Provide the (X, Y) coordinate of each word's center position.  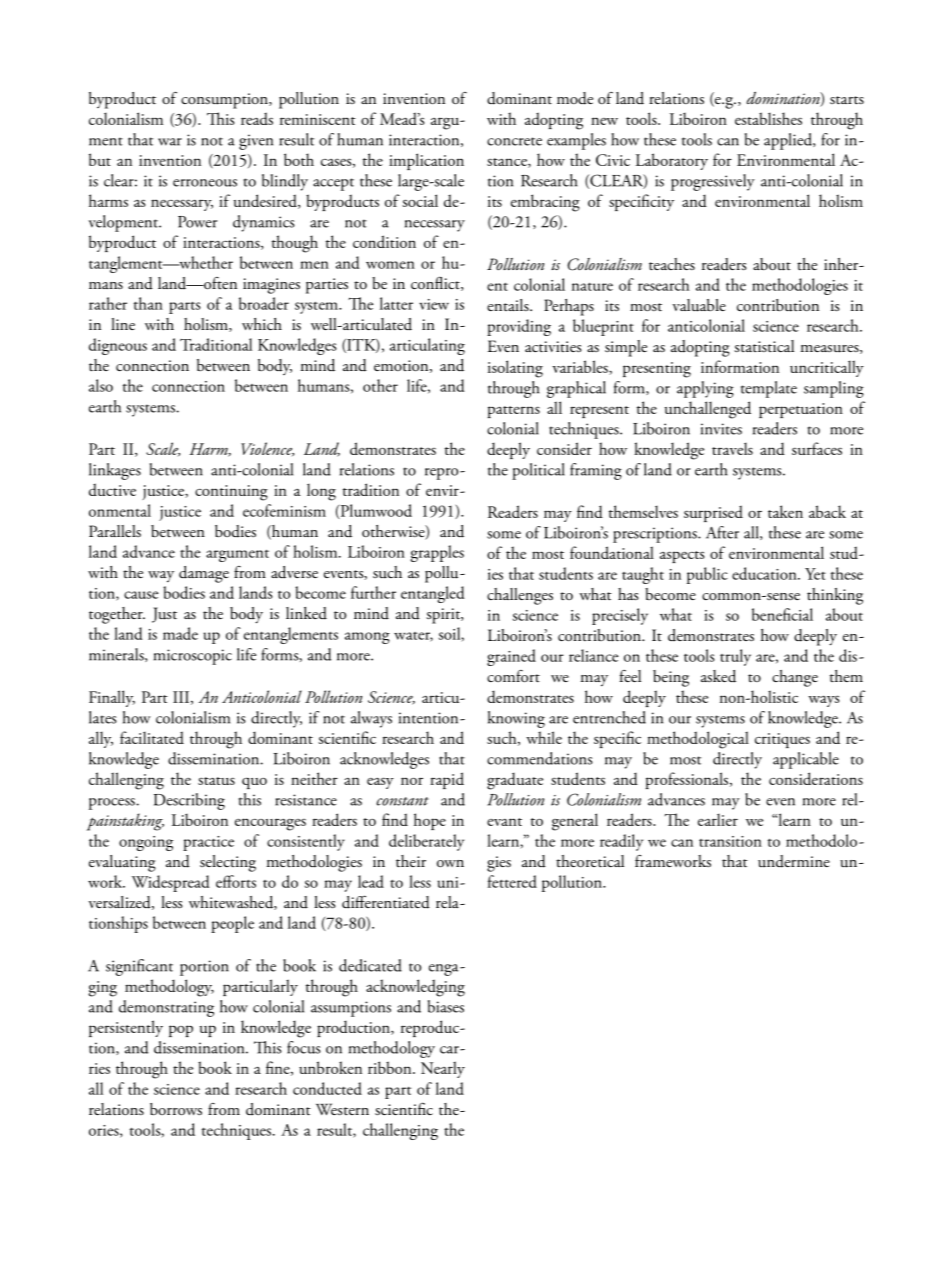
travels (732, 448)
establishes (768, 118)
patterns (514, 412)
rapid (447, 780)
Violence (267, 449)
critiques (782, 740)
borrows (176, 1109)
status (216, 781)
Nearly (443, 1069)
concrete (514, 141)
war (170, 142)
